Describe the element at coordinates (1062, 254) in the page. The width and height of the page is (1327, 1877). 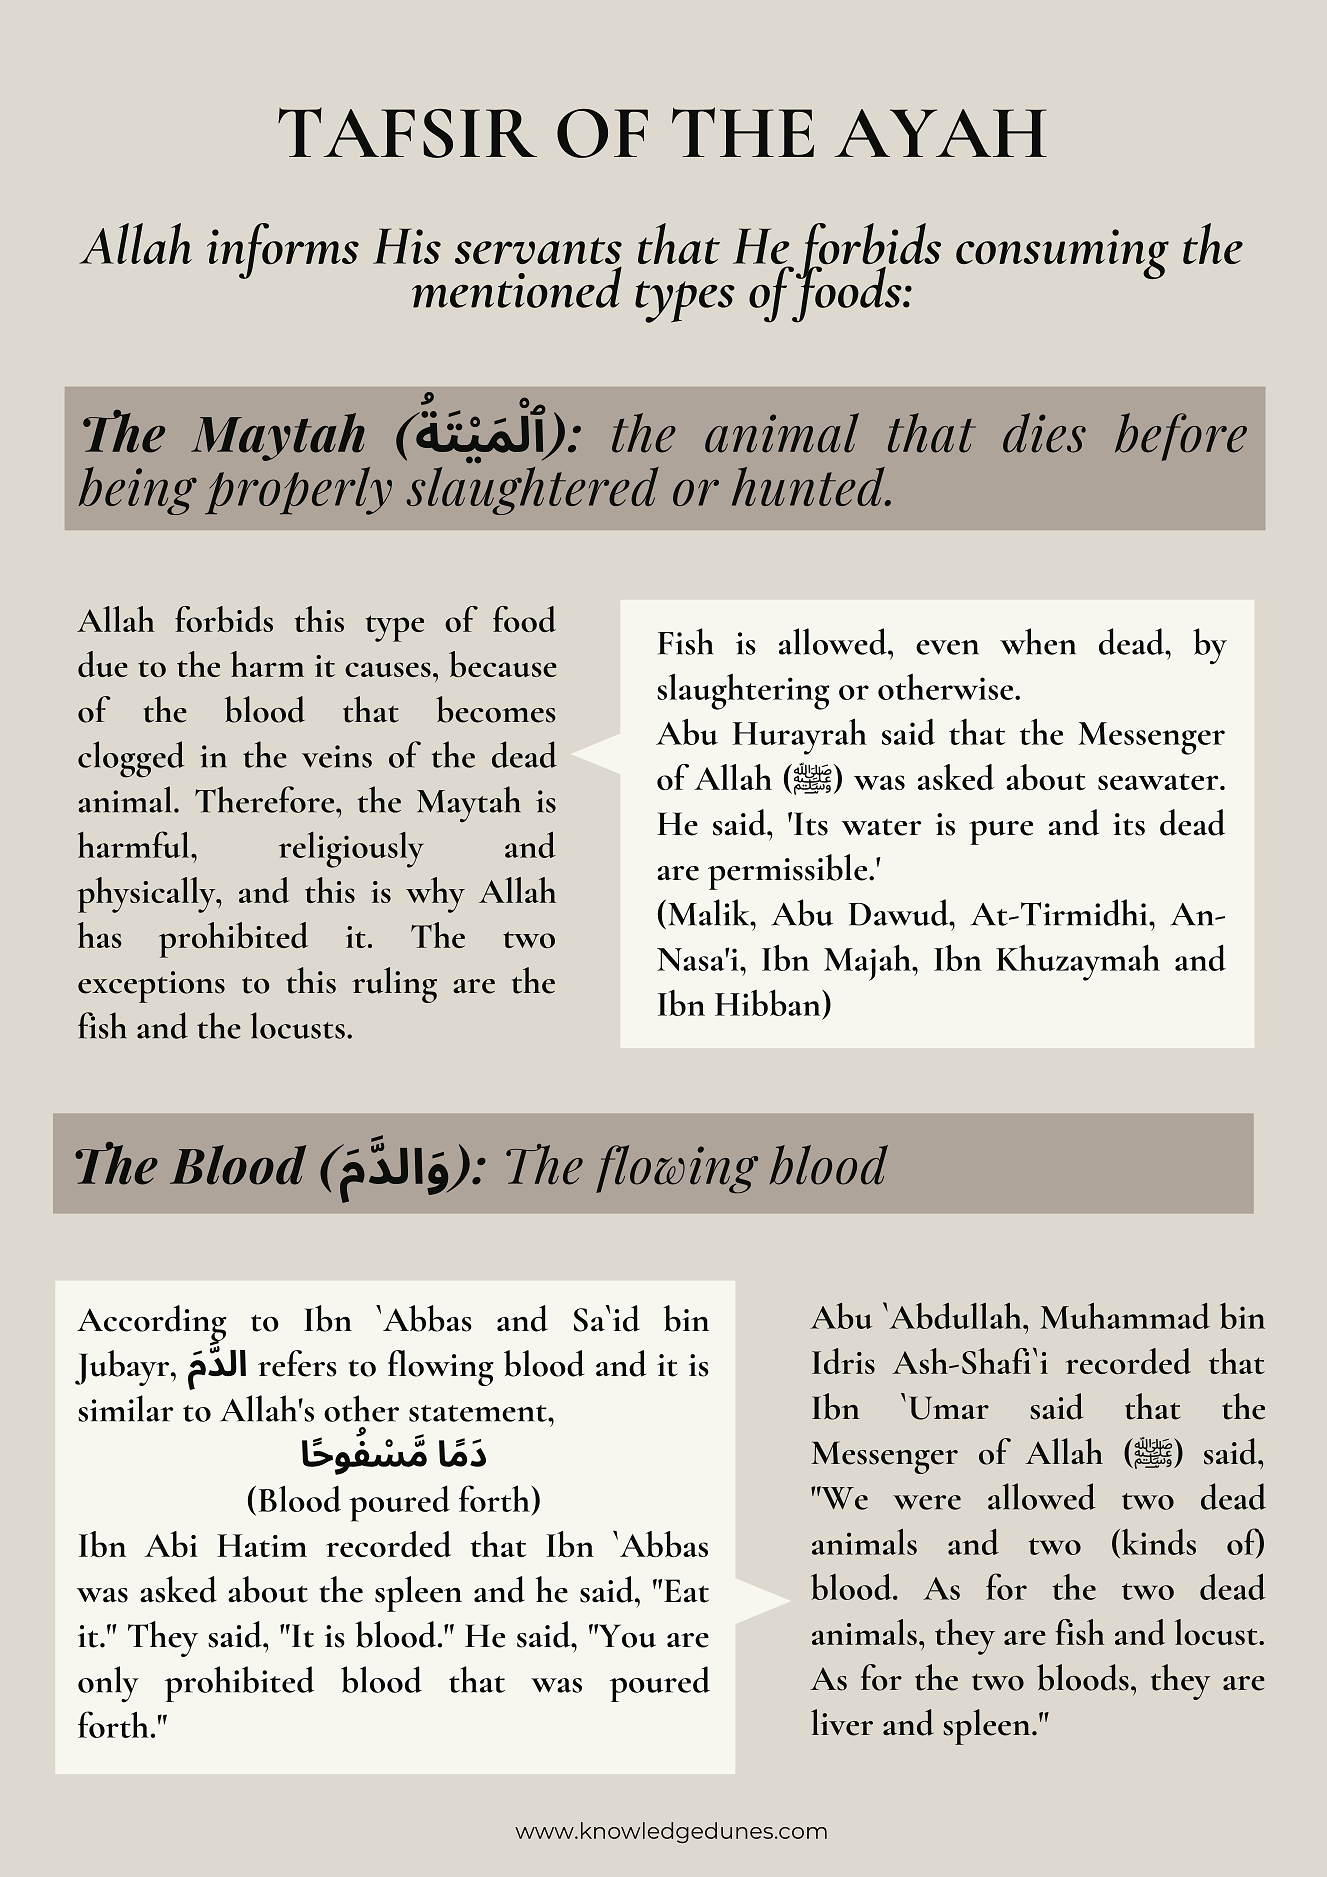
I see `consuming` at that location.
